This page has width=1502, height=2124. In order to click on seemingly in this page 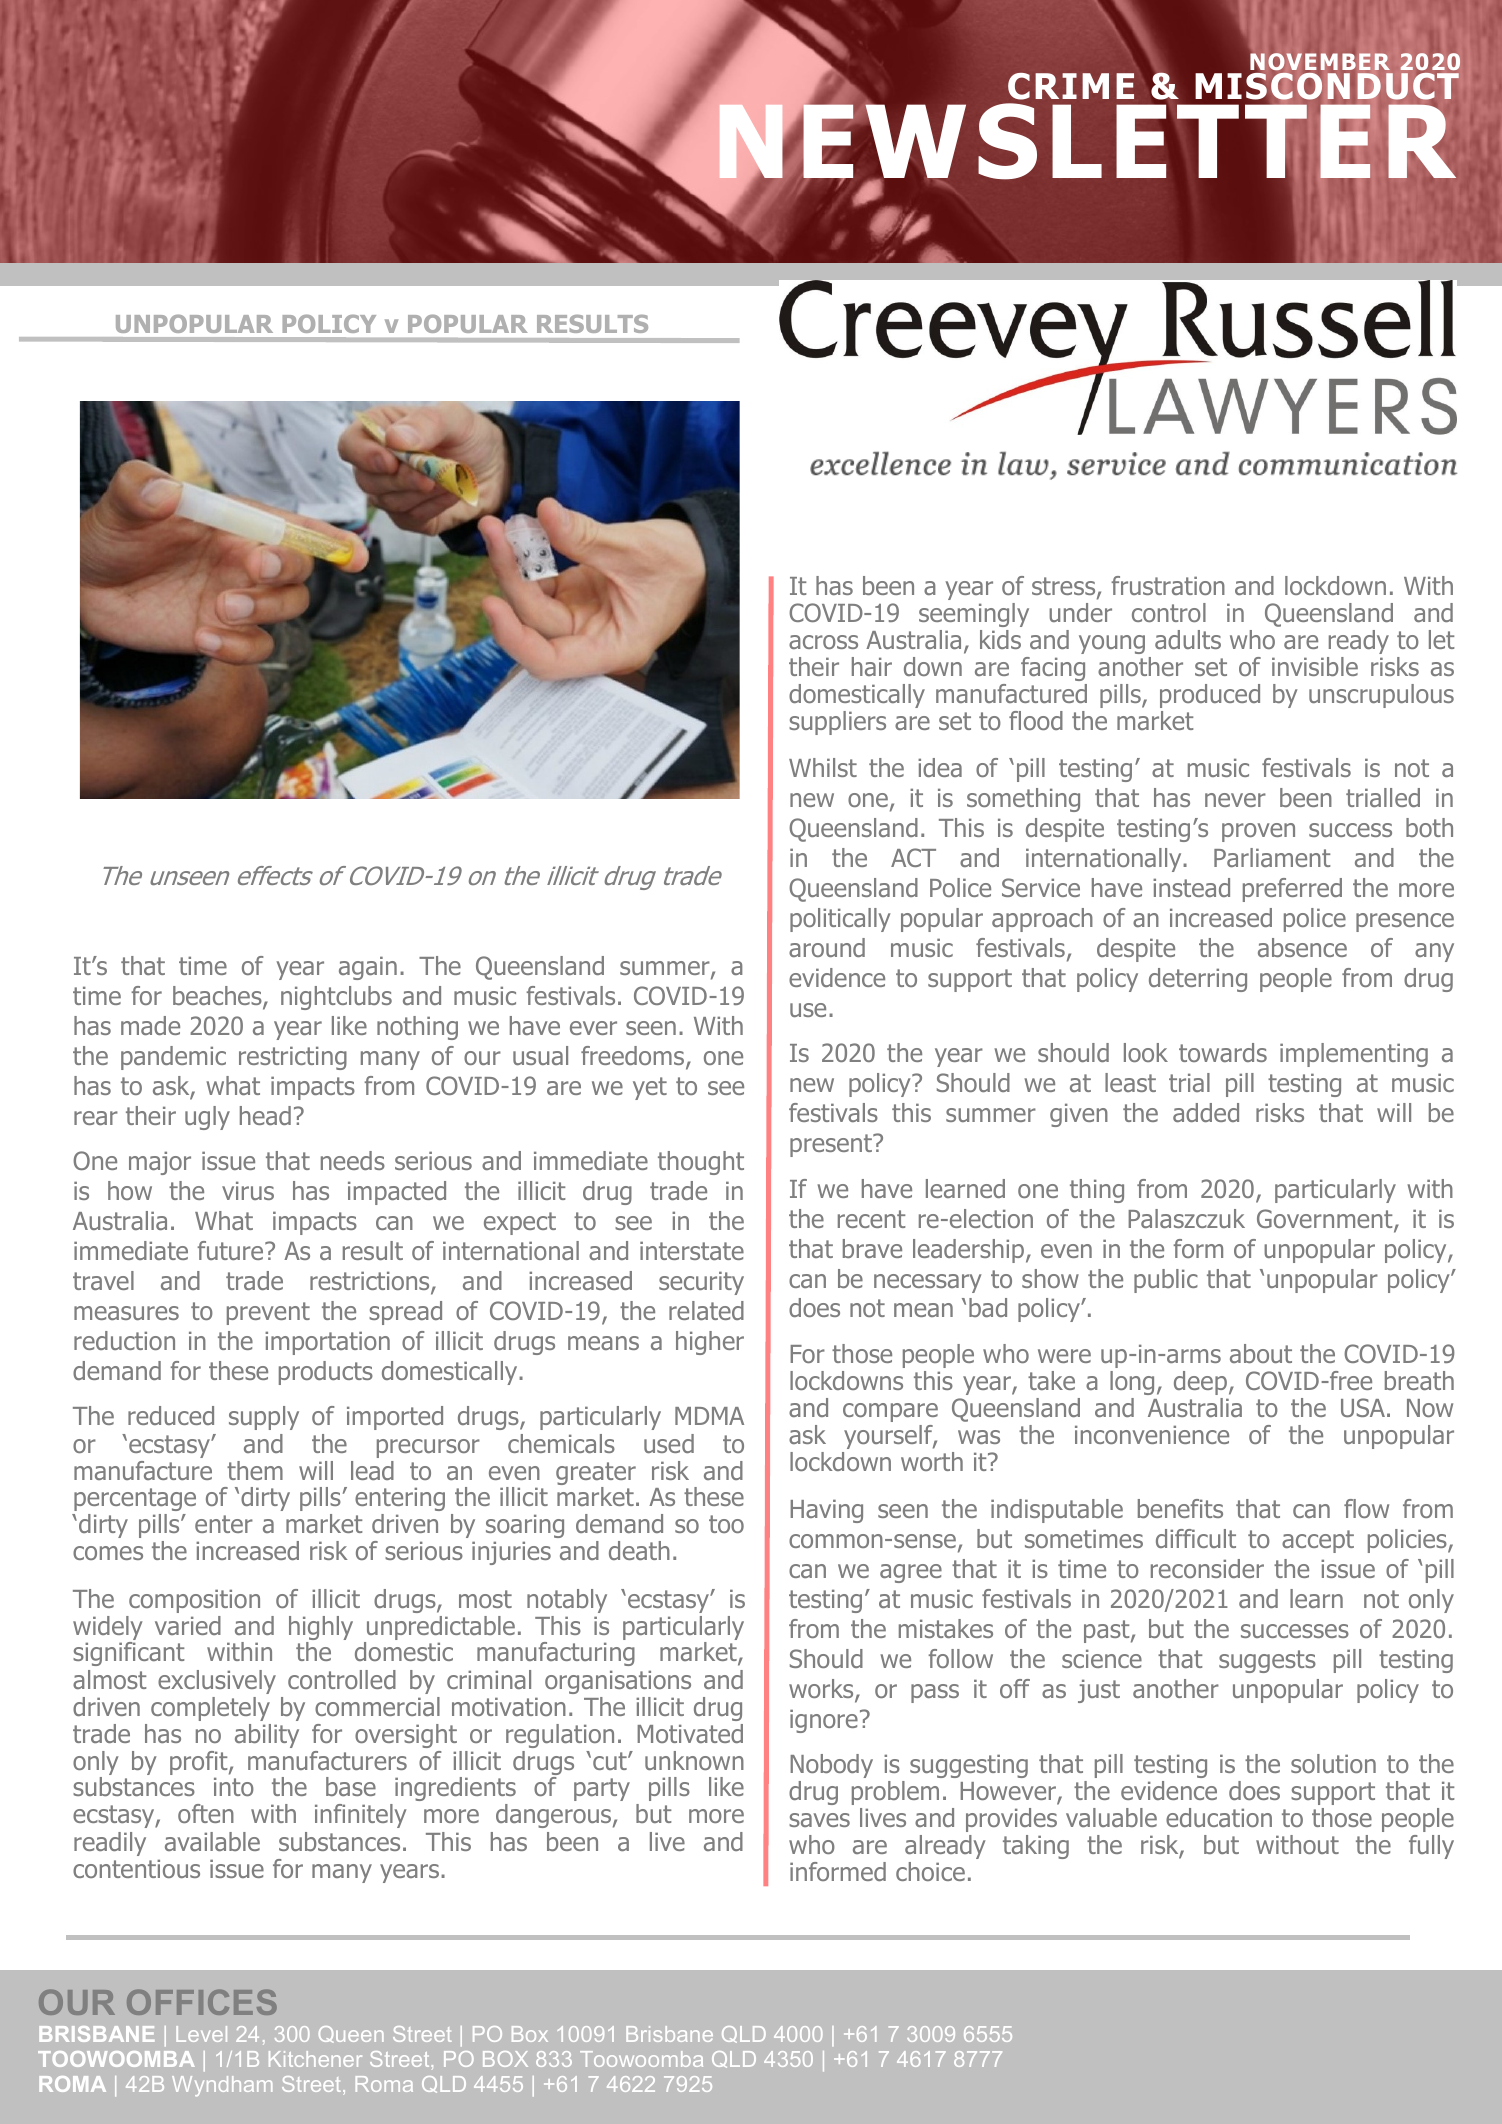, I will do `click(974, 615)`.
